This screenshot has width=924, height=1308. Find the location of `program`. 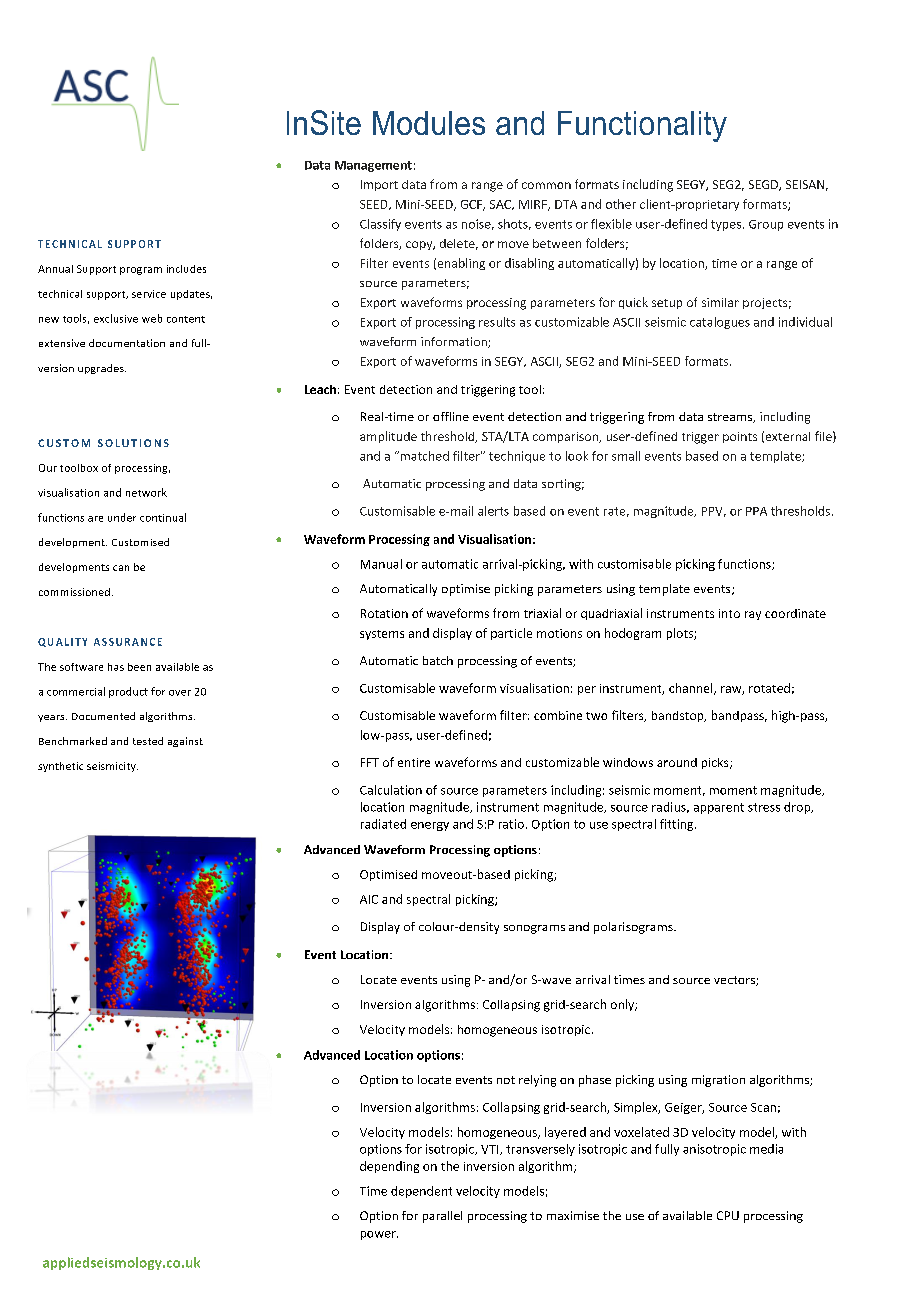

program is located at coordinates (141, 271).
